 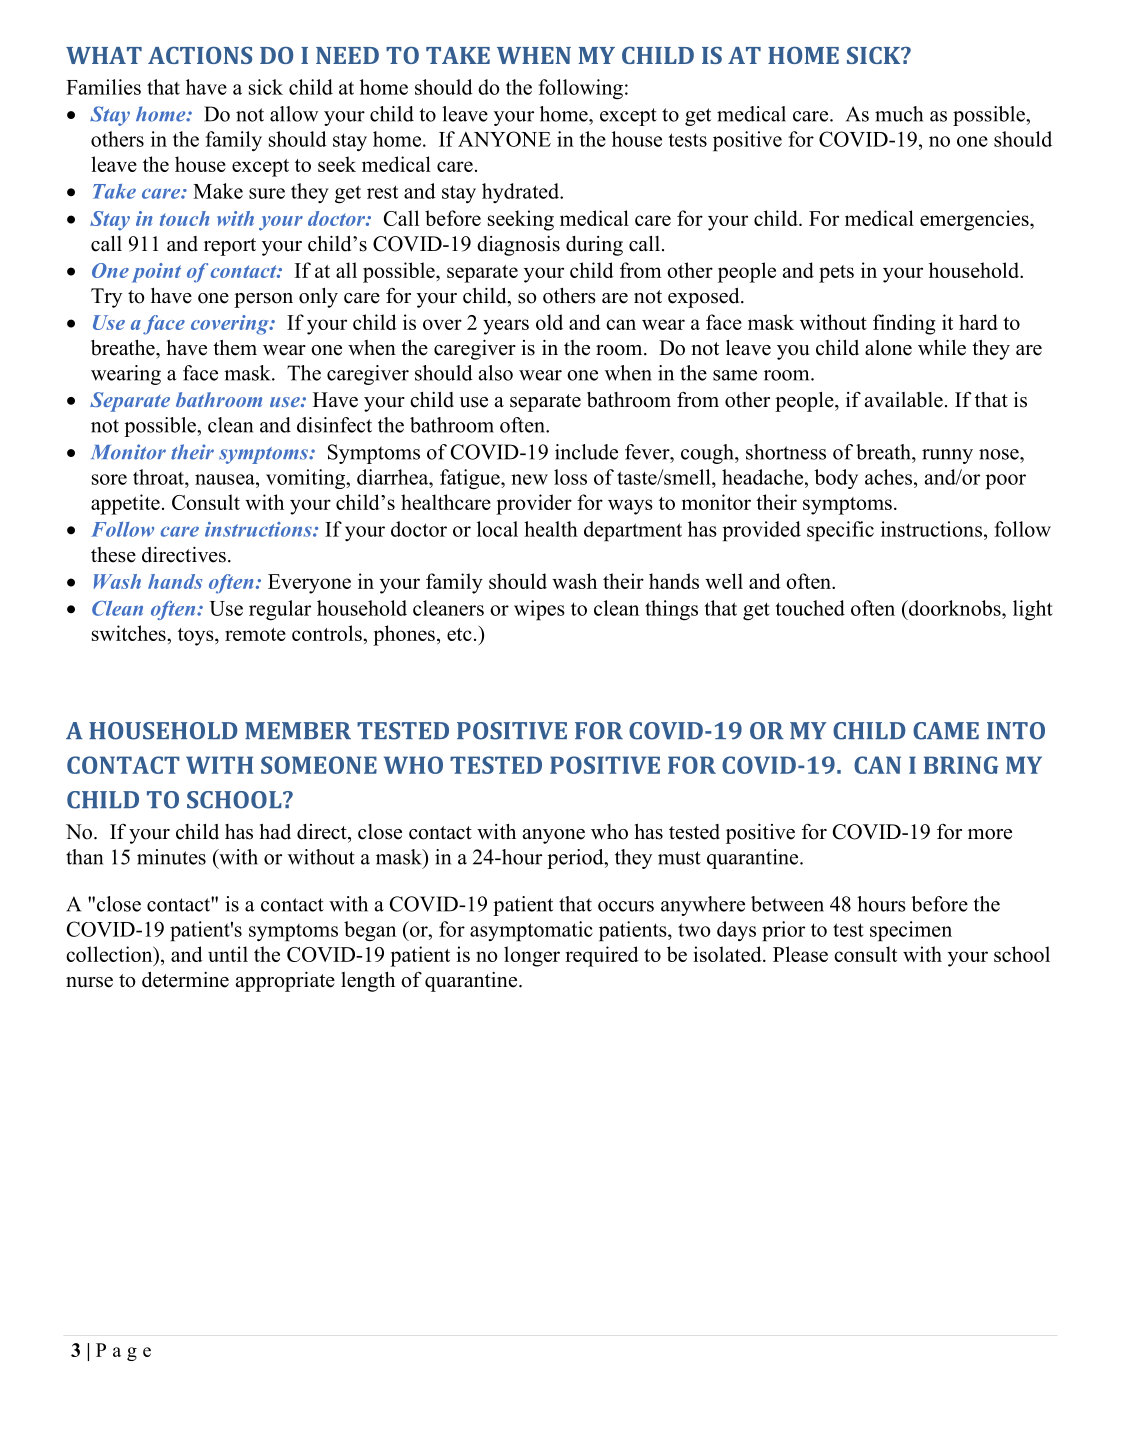 I want to click on hydrated, so click(x=521, y=193).
